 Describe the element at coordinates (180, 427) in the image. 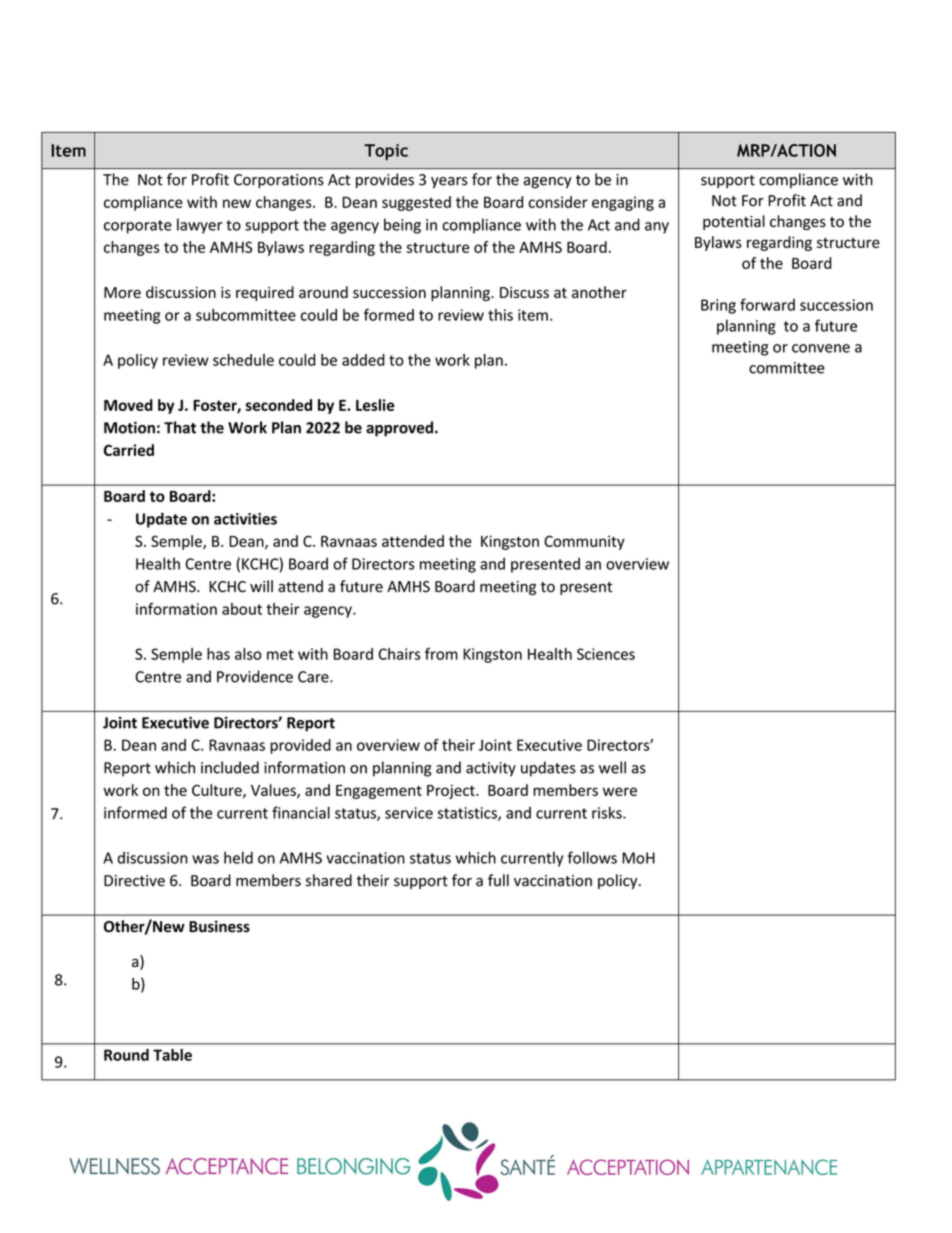

I see `That` at that location.
